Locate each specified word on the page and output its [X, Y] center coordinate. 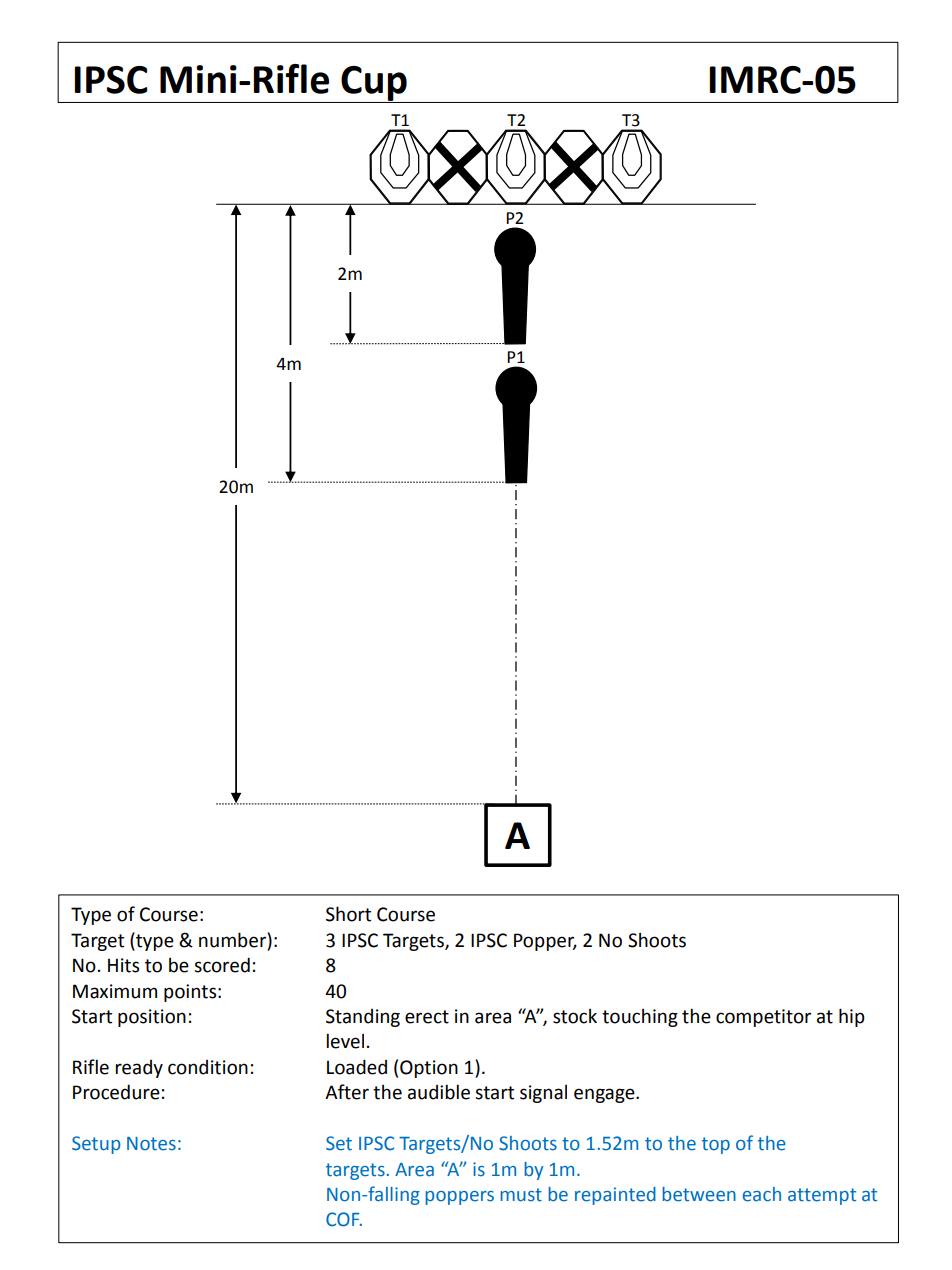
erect [427, 1017]
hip [852, 1017]
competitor [763, 1018]
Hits [123, 965]
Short [348, 914]
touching [640, 1018]
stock [575, 1016]
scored [222, 965]
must [521, 1195]
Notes [151, 1144]
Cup [374, 84]
